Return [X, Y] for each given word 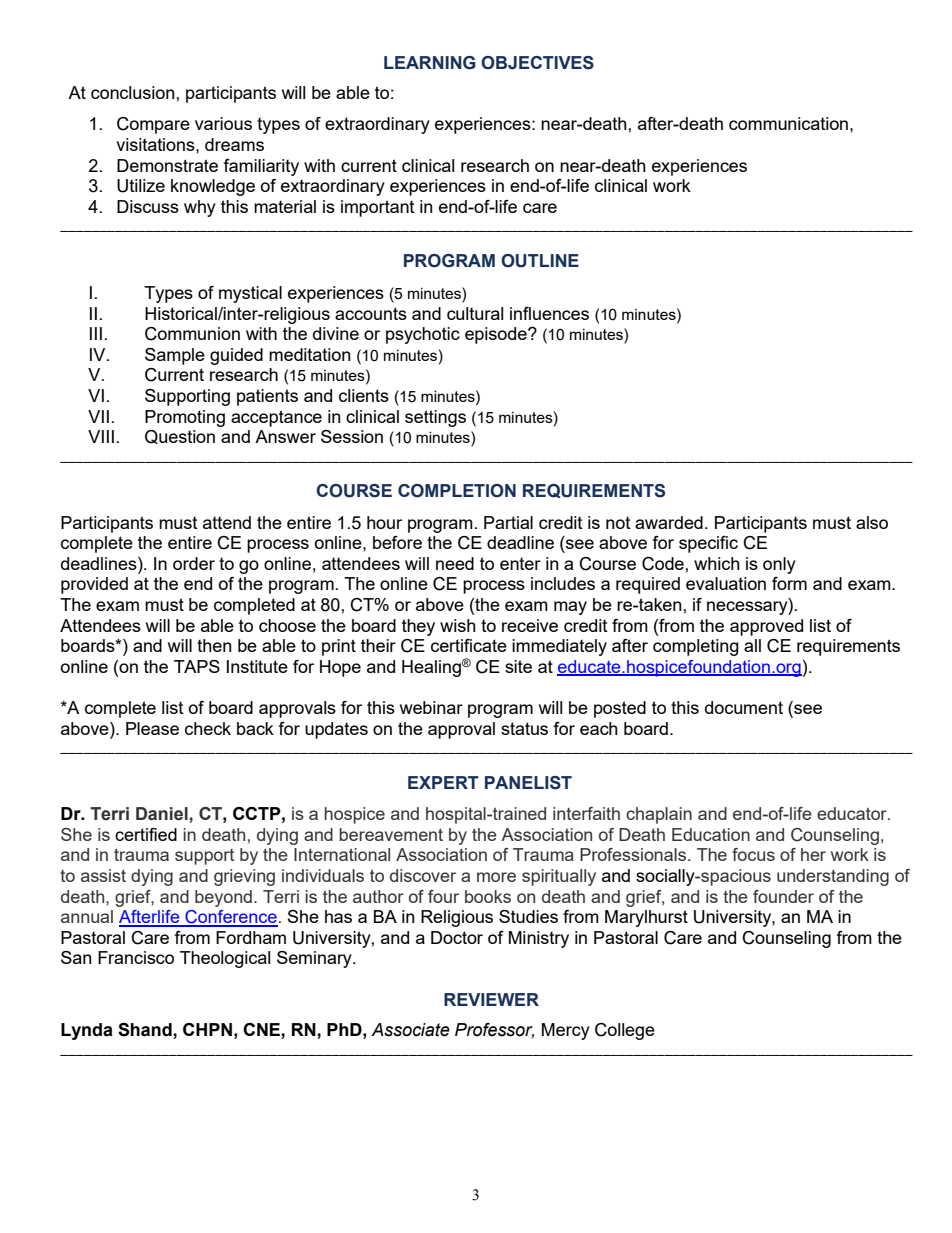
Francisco [136, 957]
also [872, 522]
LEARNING [430, 63]
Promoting [185, 418]
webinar [431, 707]
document [744, 707]
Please [152, 728]
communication [788, 123]
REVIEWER [491, 999]
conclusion [134, 92]
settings [435, 418]
